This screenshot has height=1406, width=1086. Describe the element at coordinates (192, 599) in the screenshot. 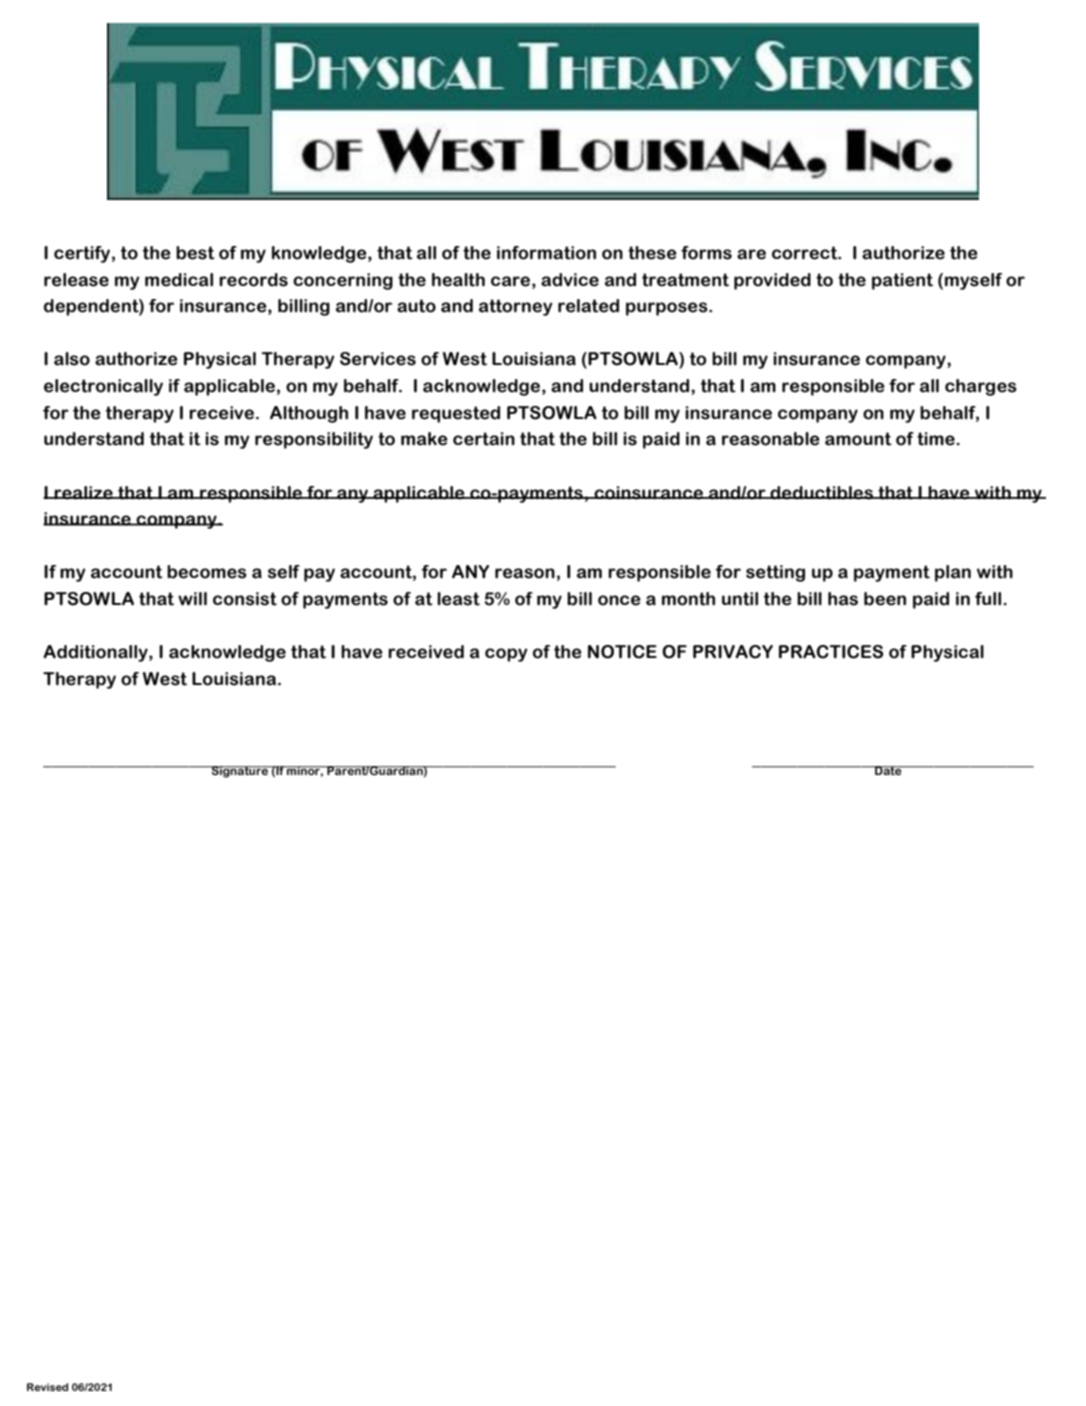

I see `will` at that location.
